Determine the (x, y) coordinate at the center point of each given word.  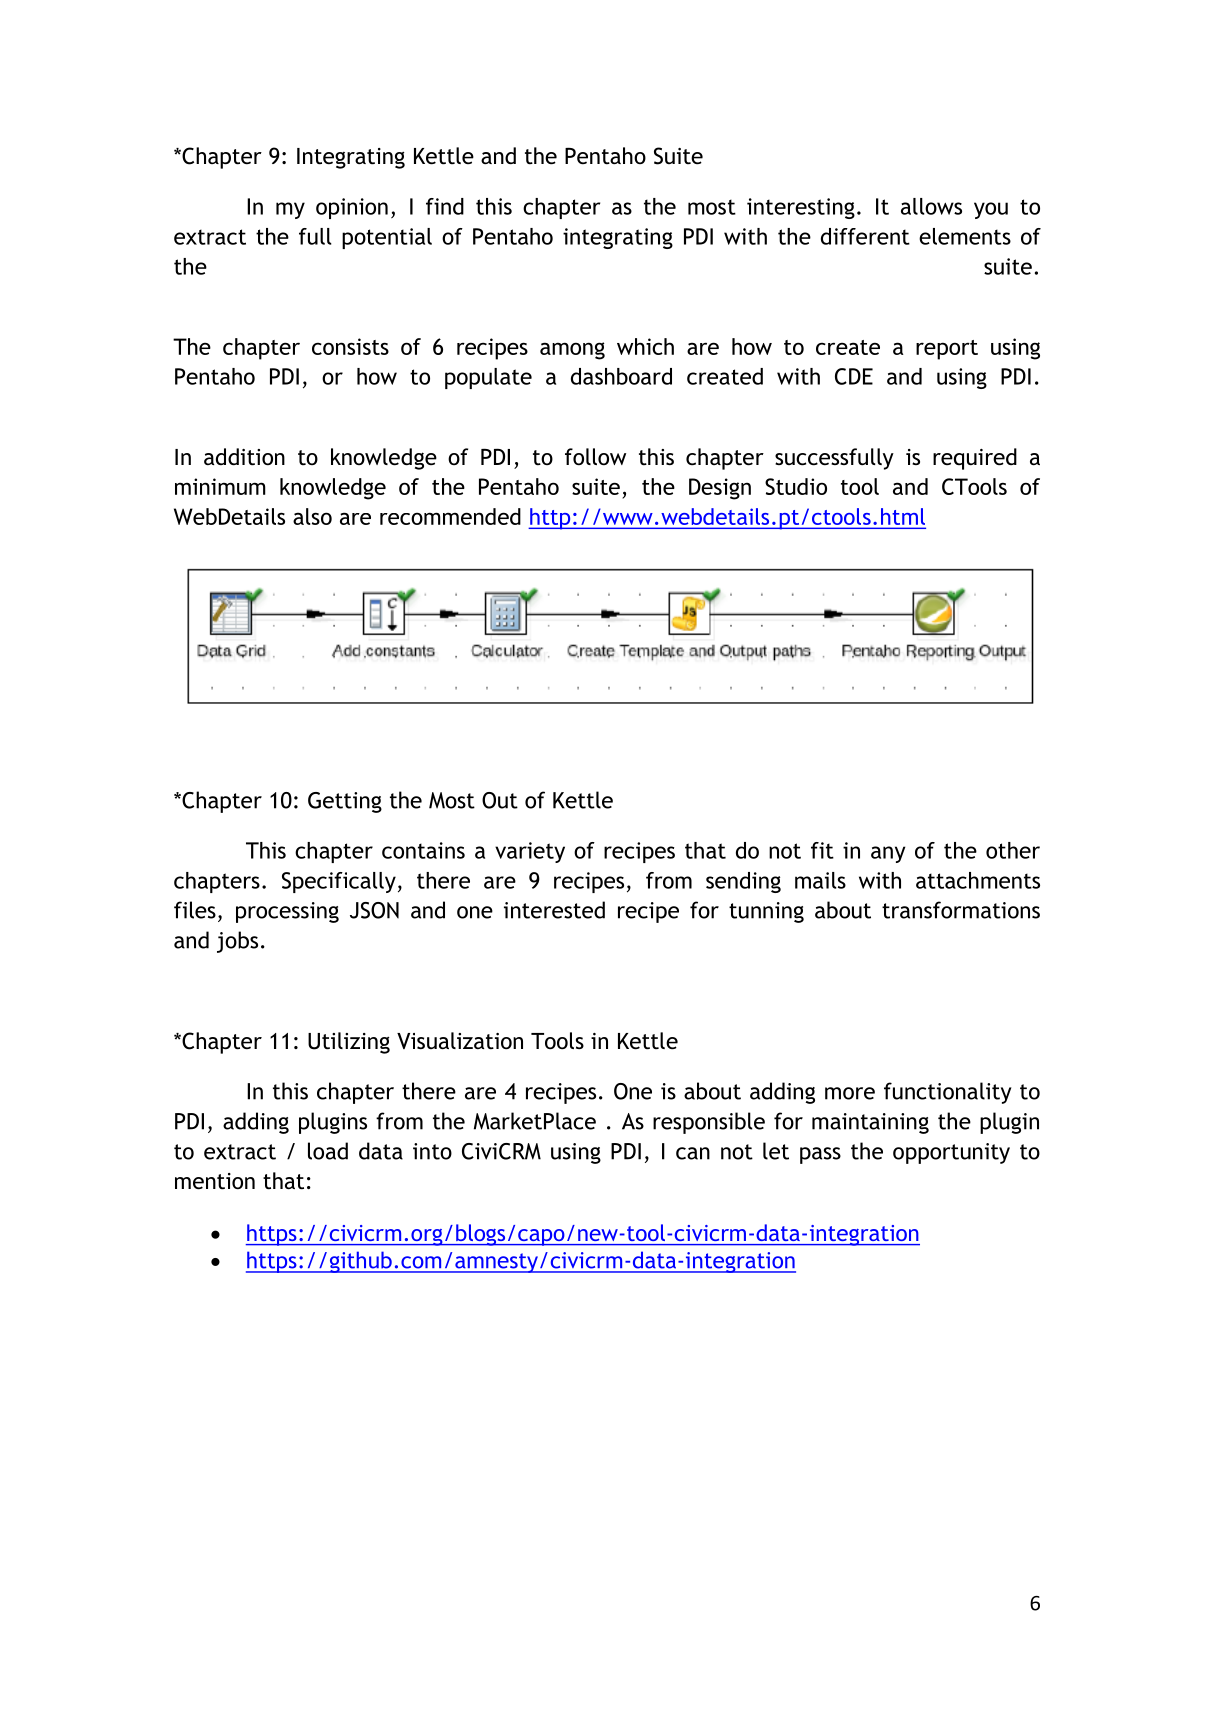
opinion (352, 208)
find (445, 206)
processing (287, 912)
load (328, 1151)
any (888, 854)
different (865, 236)
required (975, 459)
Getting (345, 802)
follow (595, 456)
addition (244, 457)
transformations (961, 910)
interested (554, 910)
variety (530, 852)
